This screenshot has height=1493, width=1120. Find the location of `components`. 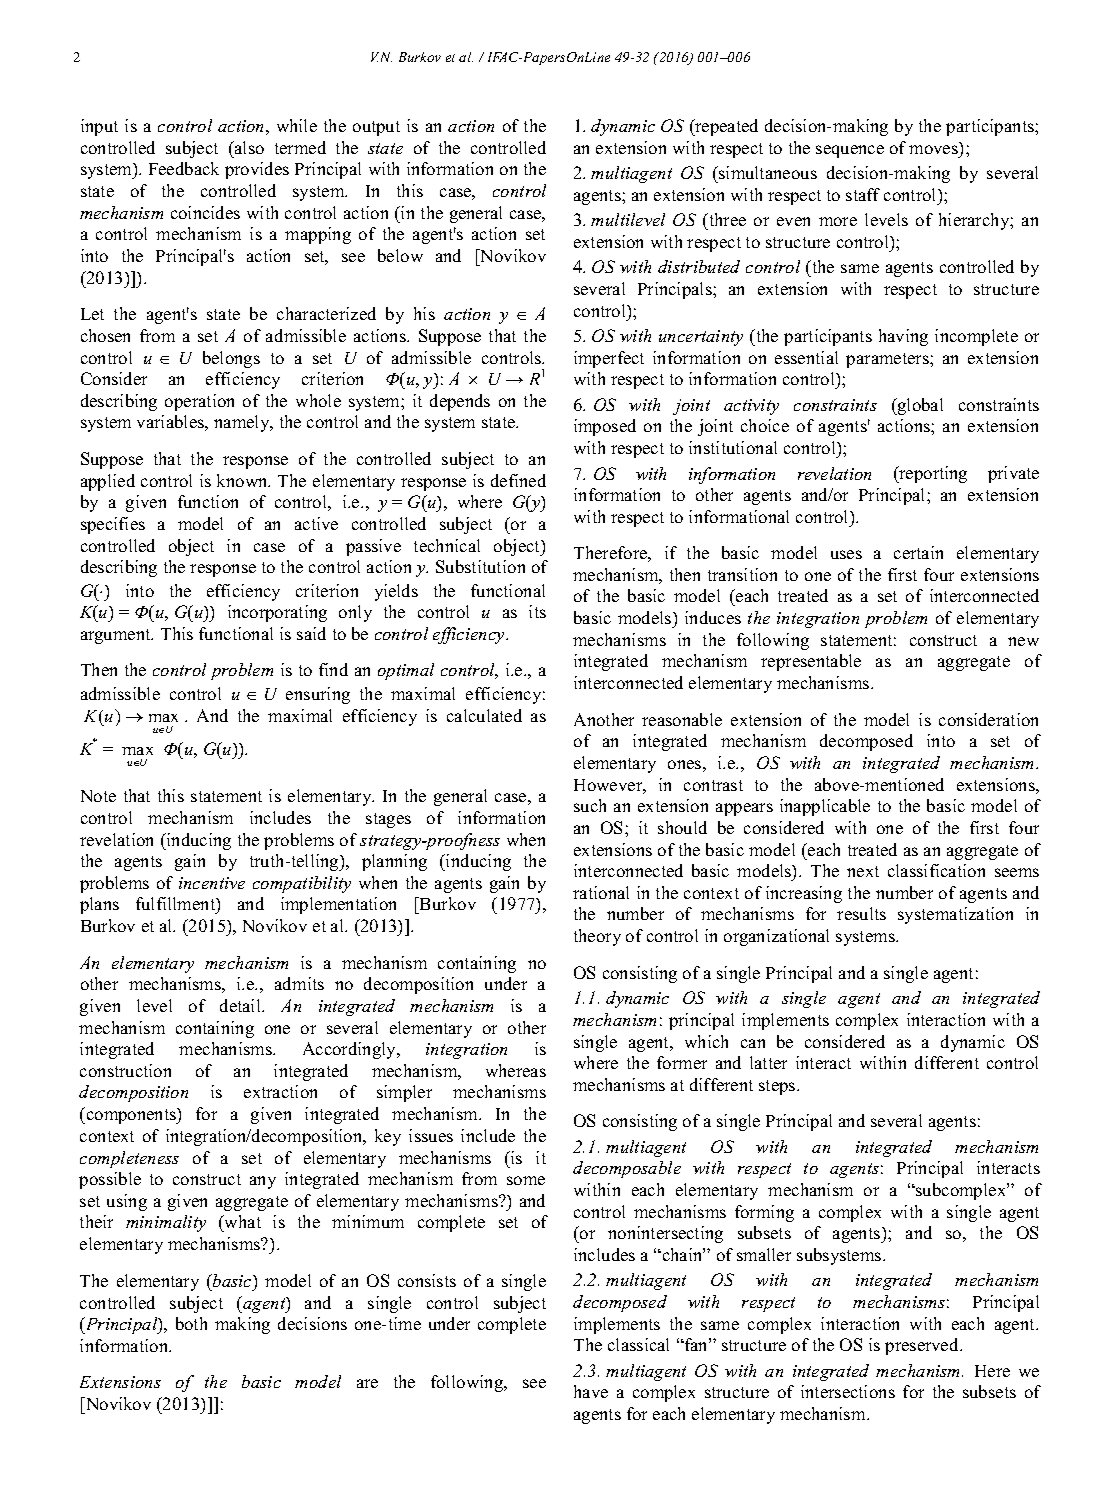

components is located at coordinates (131, 1115).
